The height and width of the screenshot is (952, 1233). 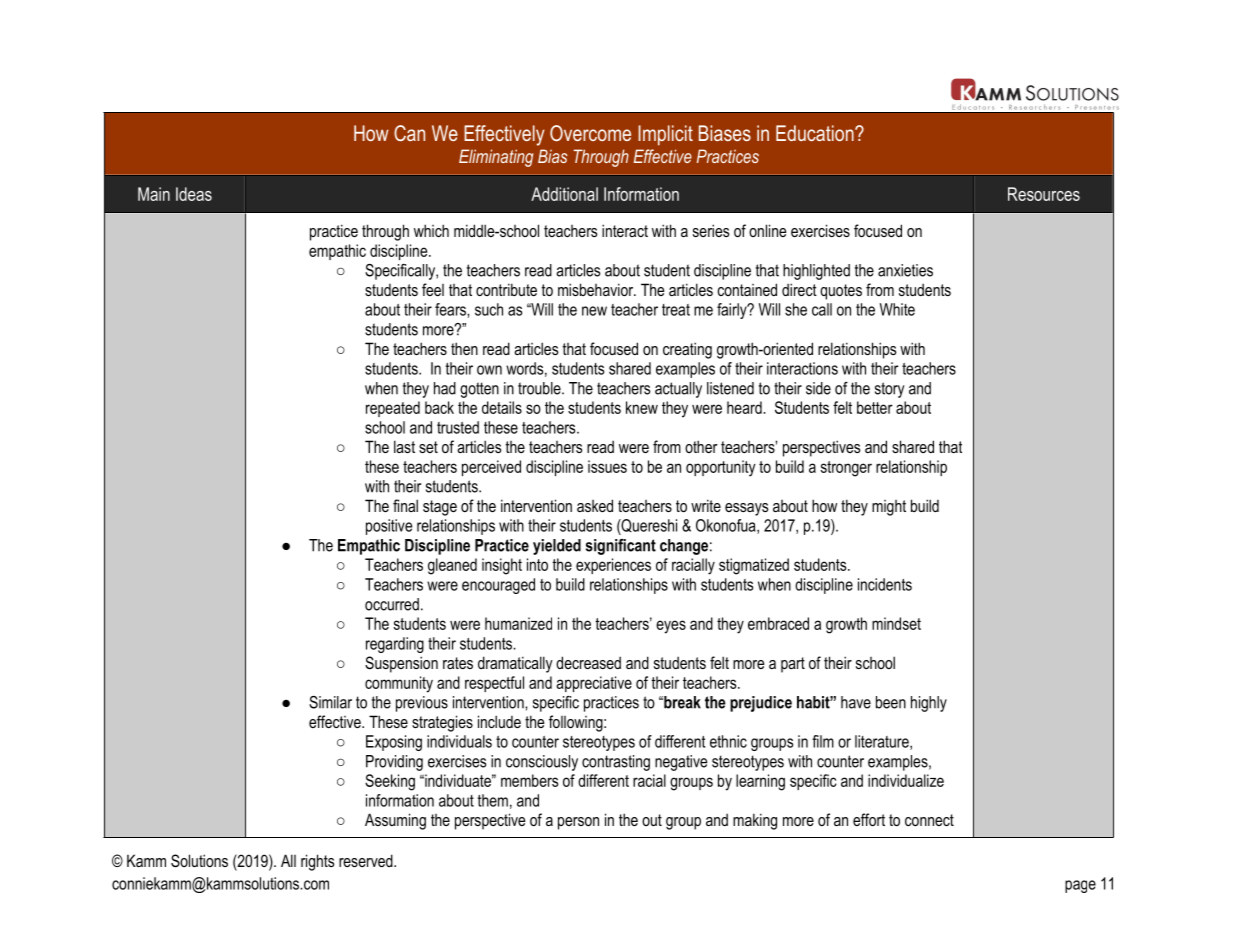 What do you see at coordinates (594, 684) in the screenshot?
I see `appreciative` at bounding box center [594, 684].
